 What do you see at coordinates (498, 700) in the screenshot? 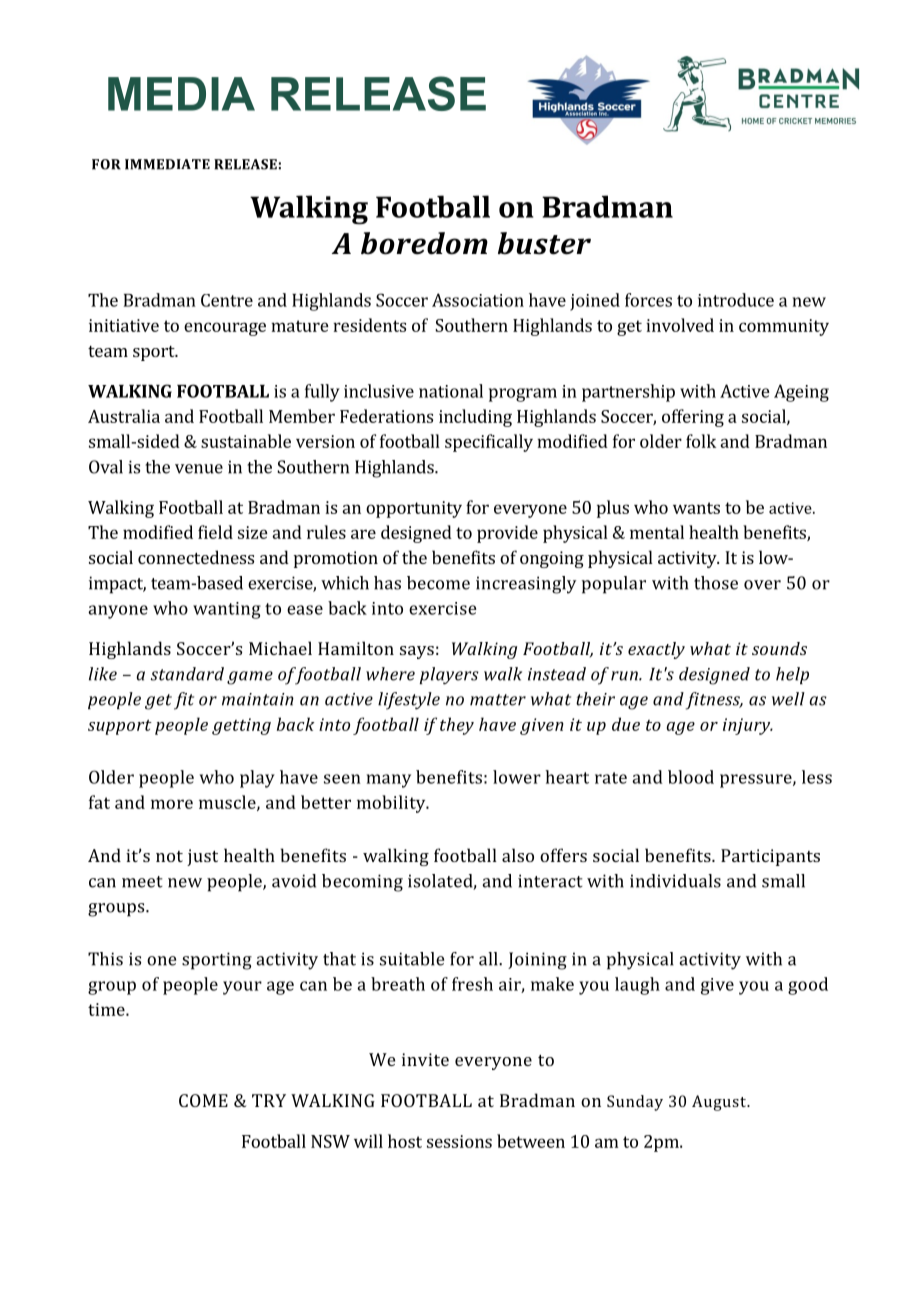
I see `matter` at bounding box center [498, 700].
